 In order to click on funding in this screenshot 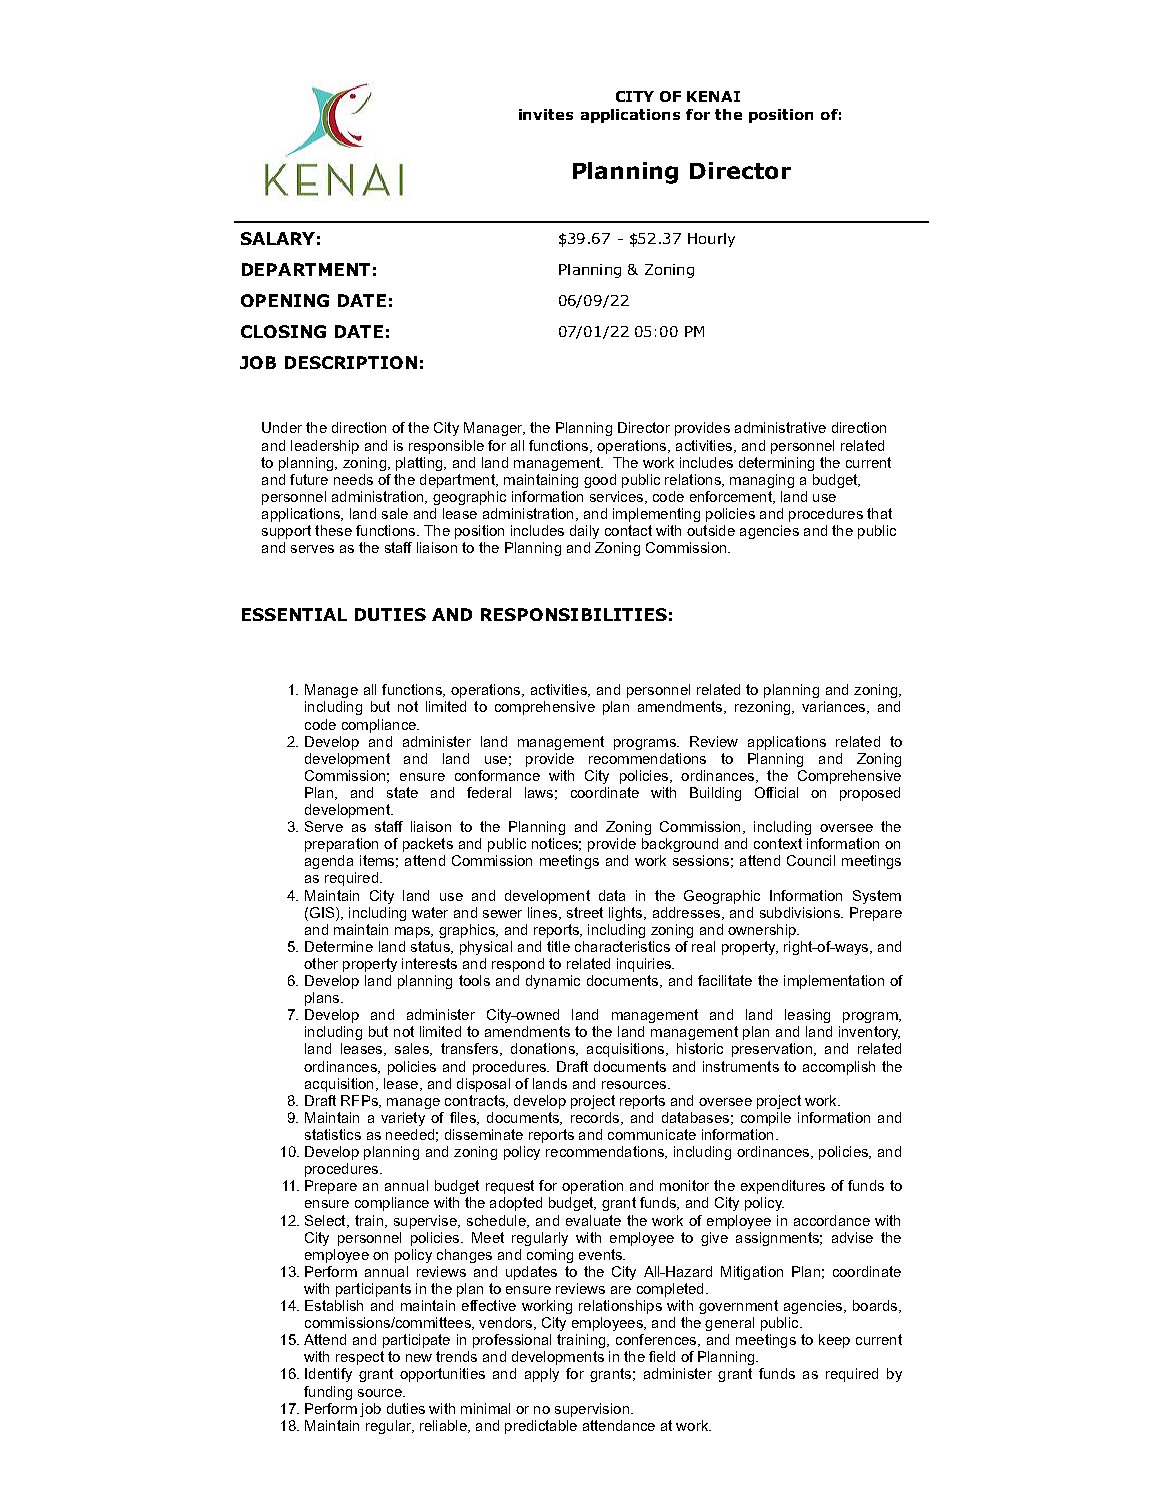, I will do `click(328, 1393)`.
